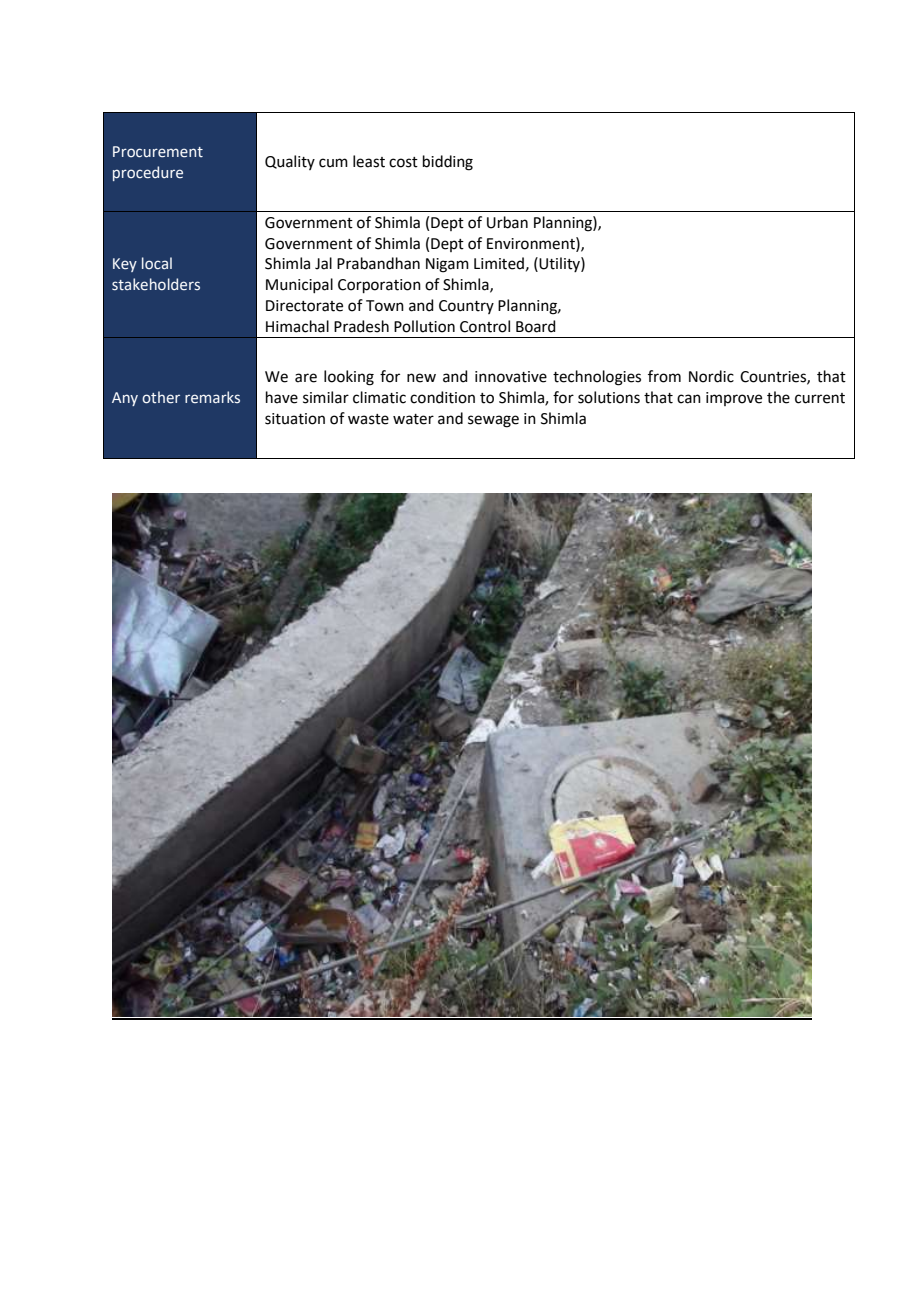 The image size is (924, 1308). I want to click on cost, so click(403, 162).
